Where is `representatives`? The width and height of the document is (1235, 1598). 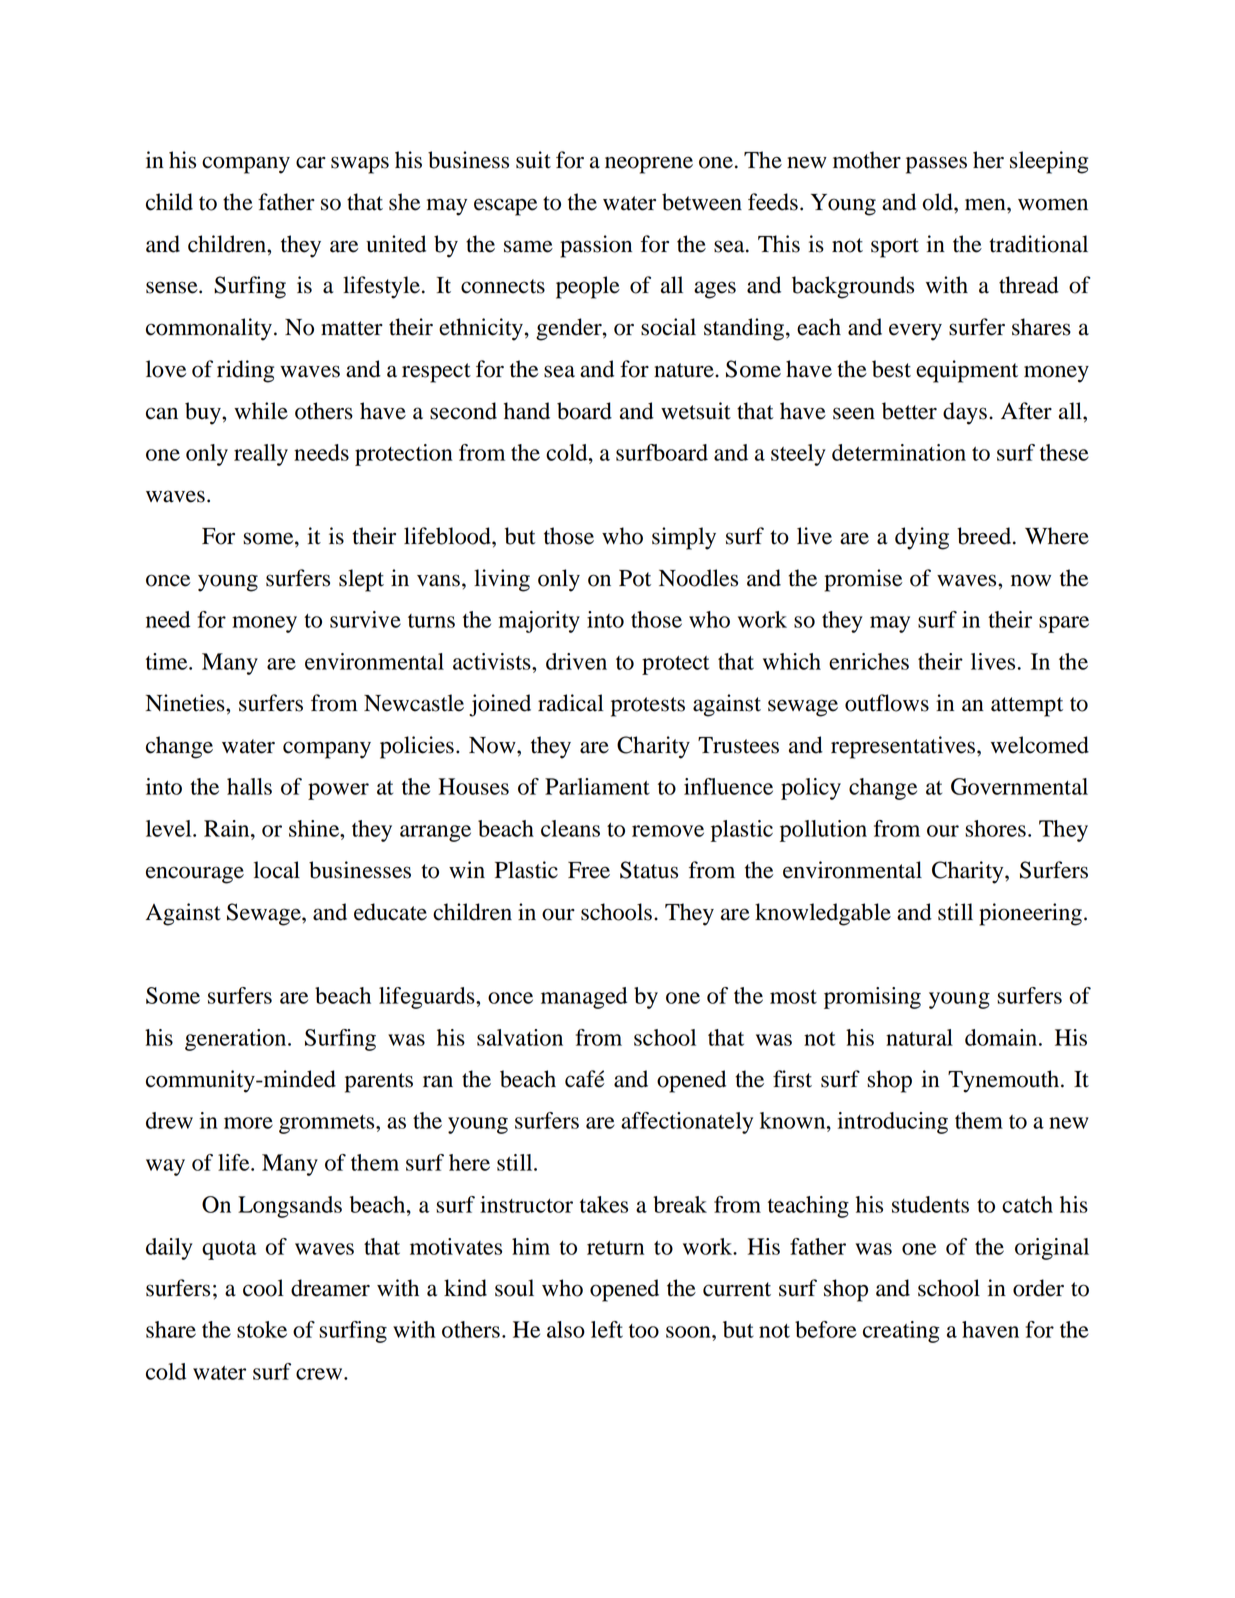 representatives is located at coordinates (903, 747).
